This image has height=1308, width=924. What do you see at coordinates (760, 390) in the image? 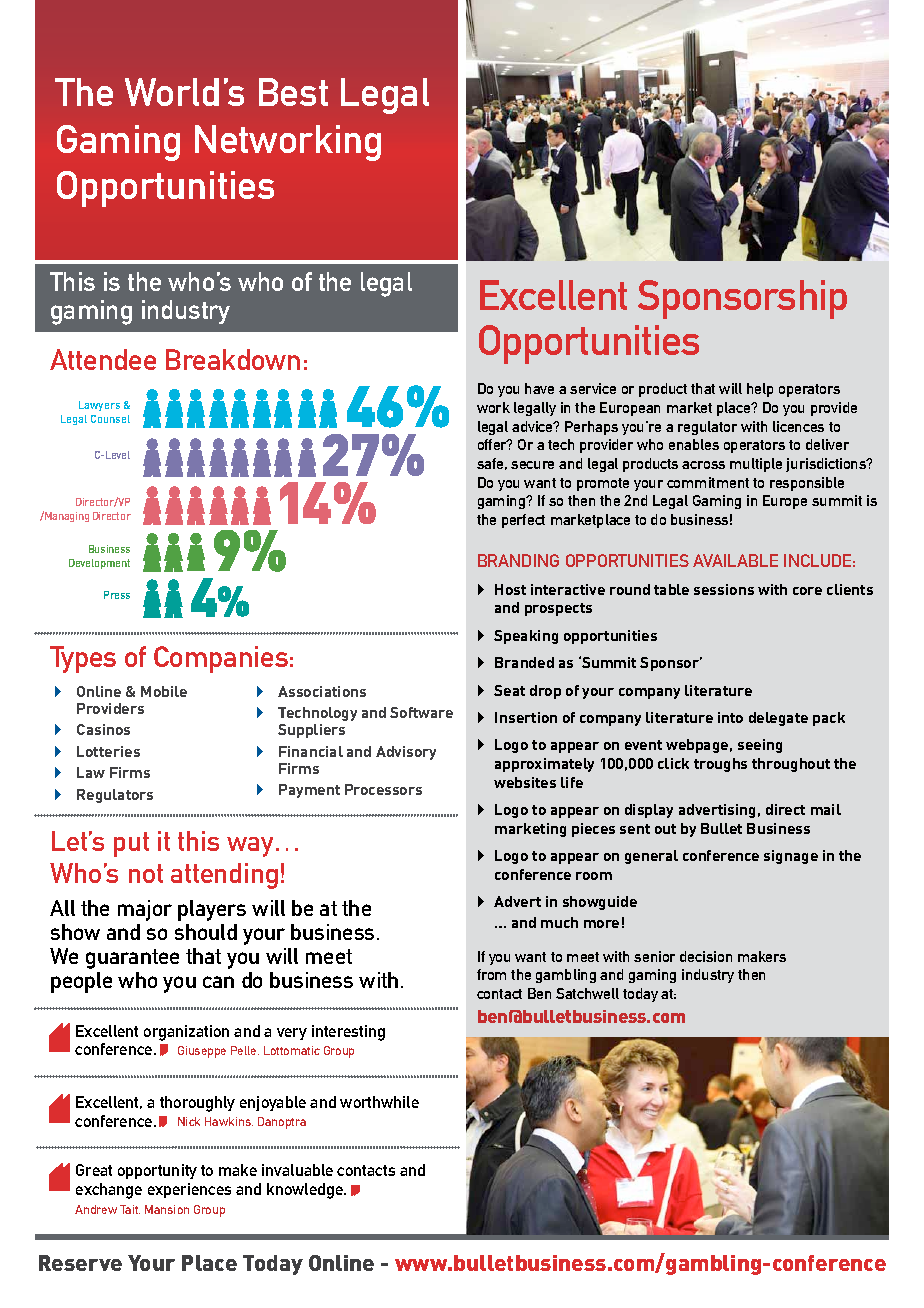
I see `help` at bounding box center [760, 390].
